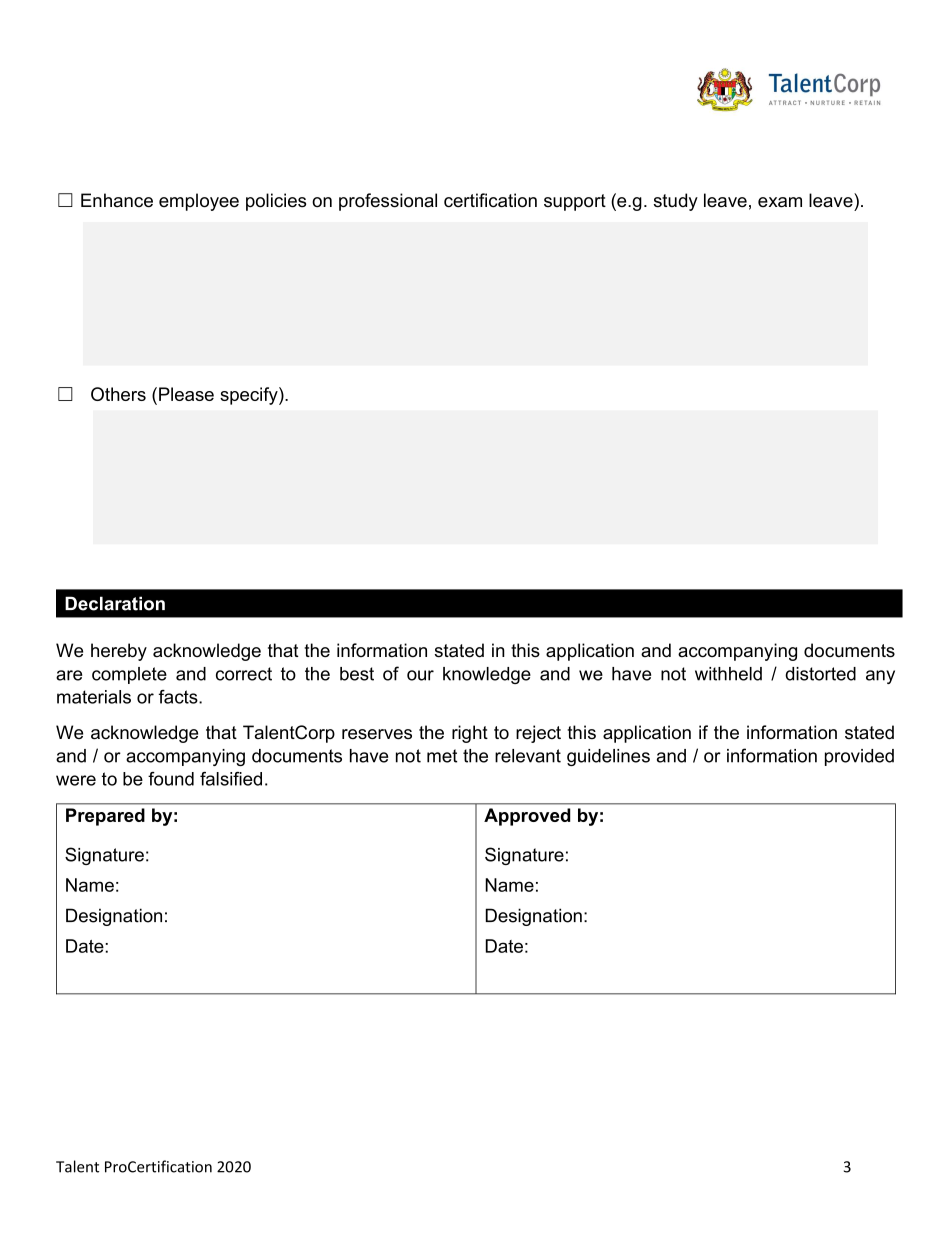  Describe the element at coordinates (171, 779) in the screenshot. I see `found` at that location.
